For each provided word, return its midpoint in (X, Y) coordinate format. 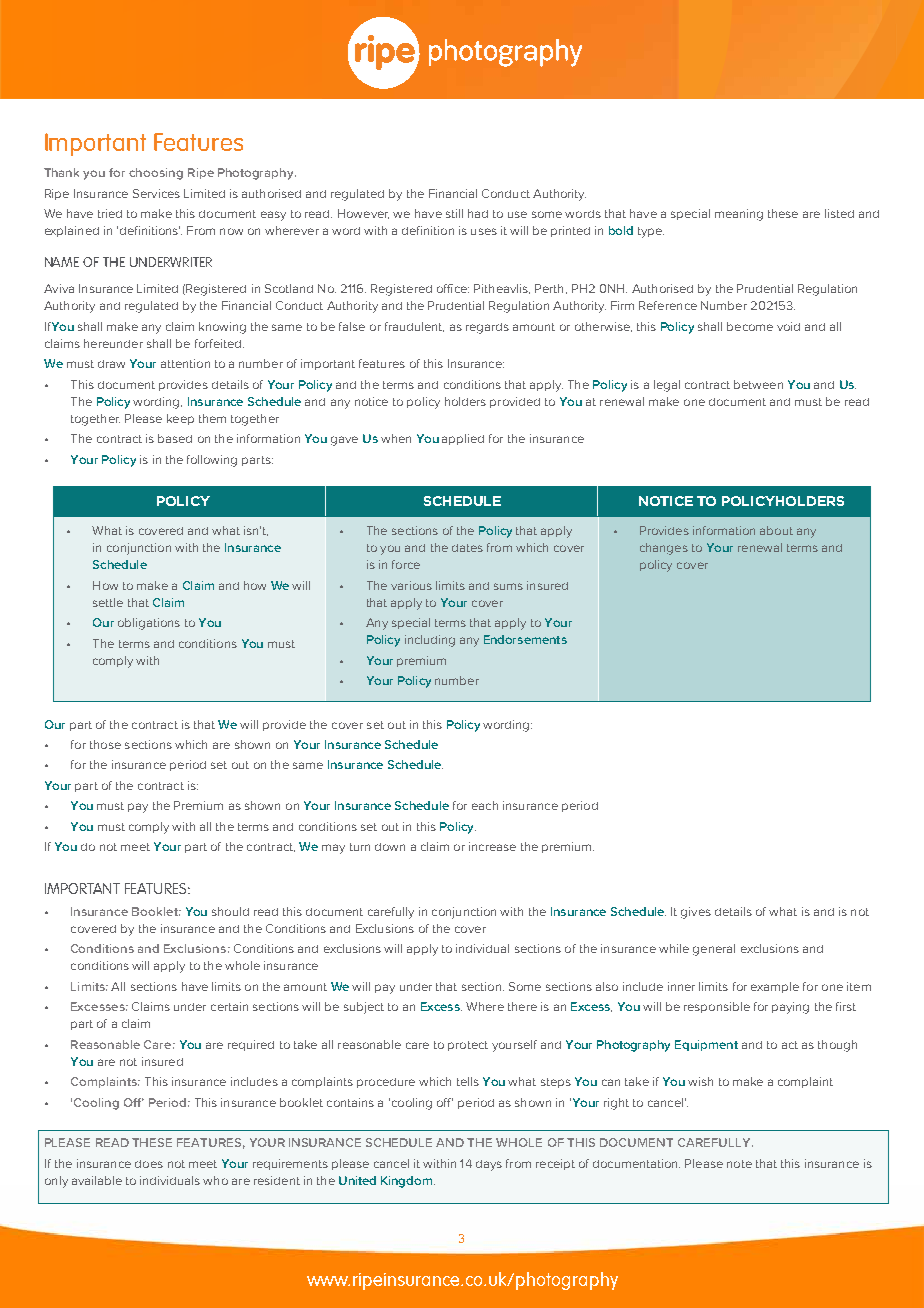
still (454, 213)
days (489, 1165)
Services (156, 193)
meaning (739, 215)
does (149, 1164)
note (739, 1164)
